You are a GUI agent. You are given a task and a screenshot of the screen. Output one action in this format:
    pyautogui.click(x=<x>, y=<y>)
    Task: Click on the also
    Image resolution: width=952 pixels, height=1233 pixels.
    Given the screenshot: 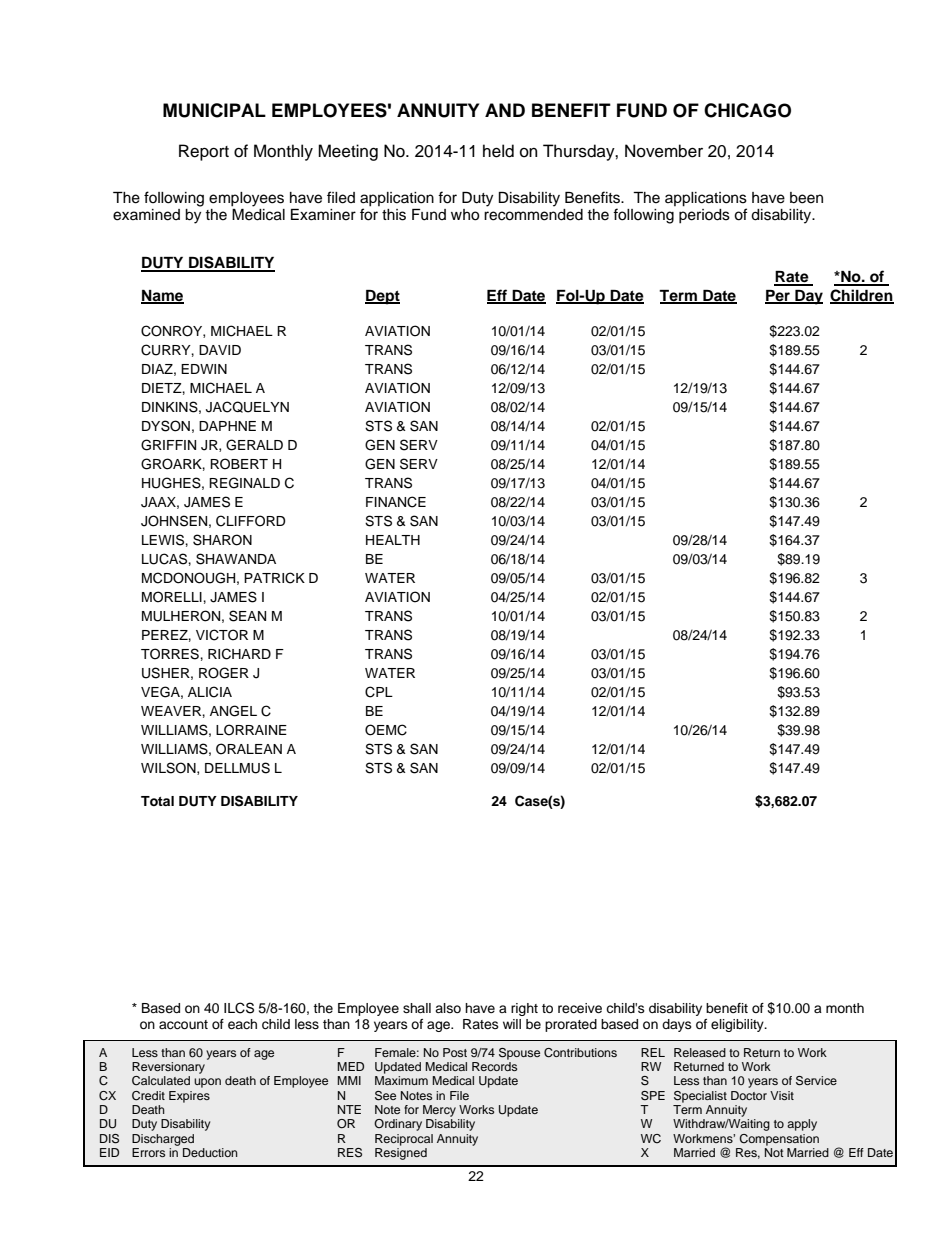 What is the action you would take?
    pyautogui.click(x=448, y=1008)
